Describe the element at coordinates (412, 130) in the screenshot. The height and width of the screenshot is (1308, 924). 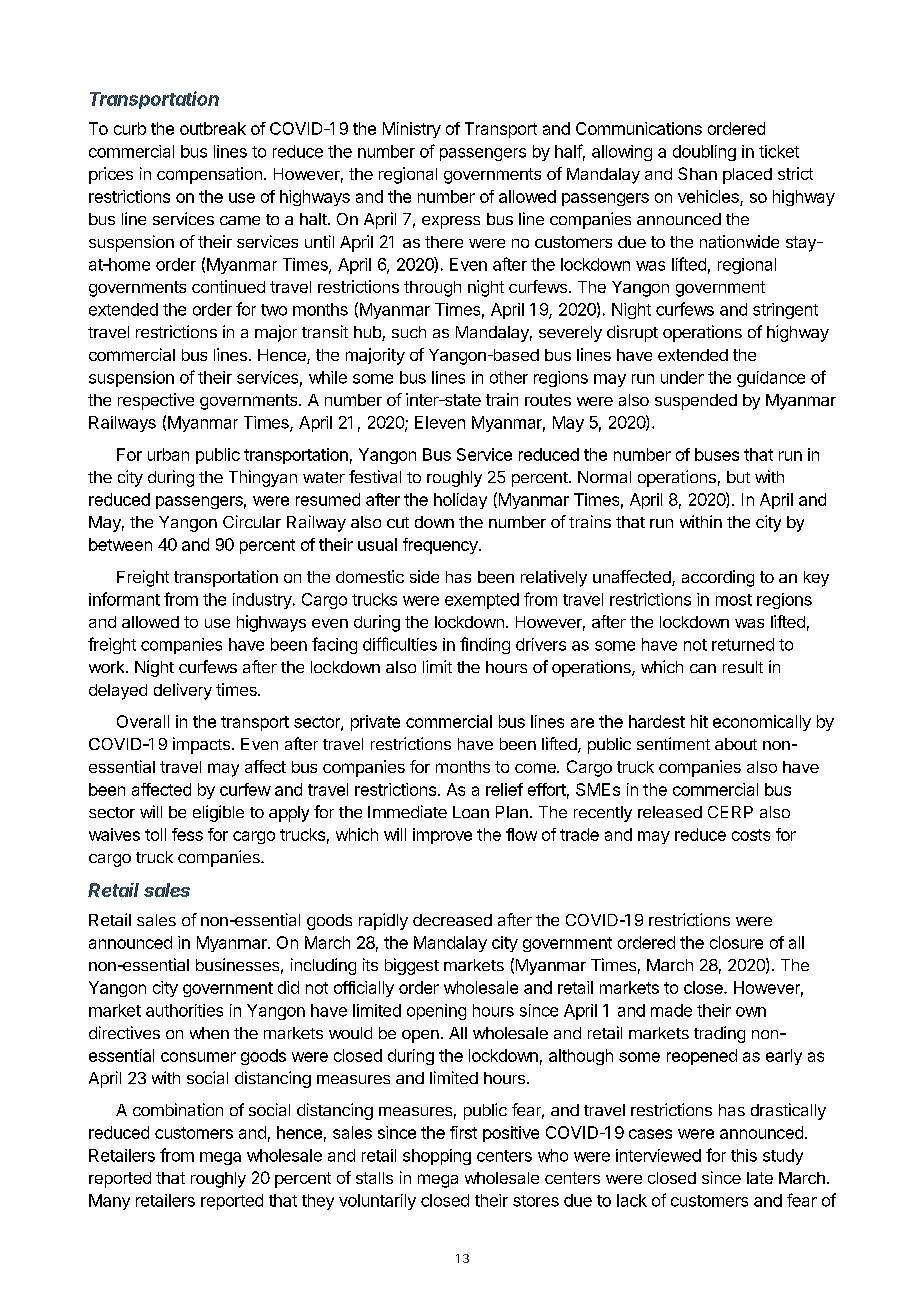
I see `Ministry` at that location.
